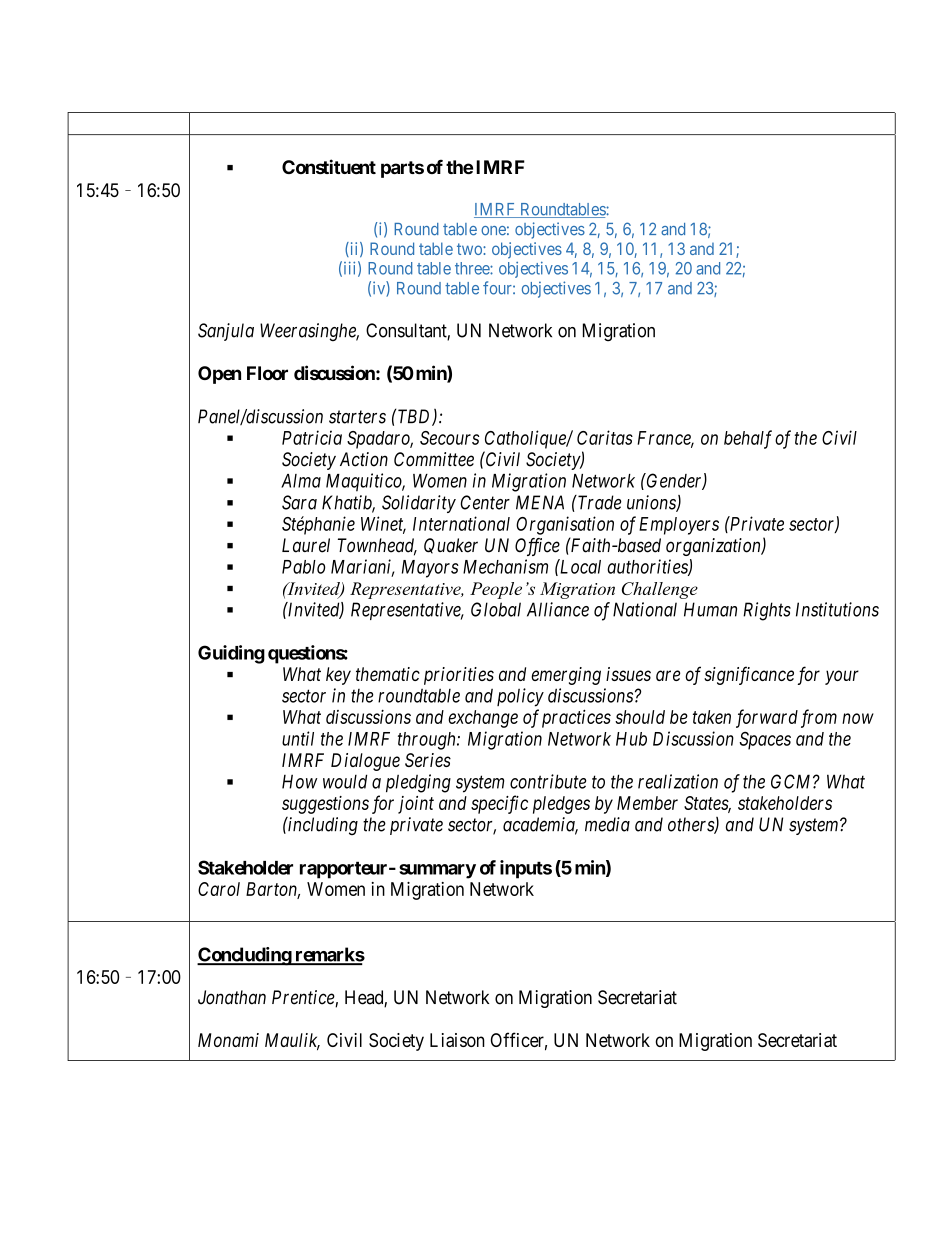 This screenshot has width=952, height=1233. Describe the element at coordinates (540, 502) in the screenshot. I see `MENA` at that location.
